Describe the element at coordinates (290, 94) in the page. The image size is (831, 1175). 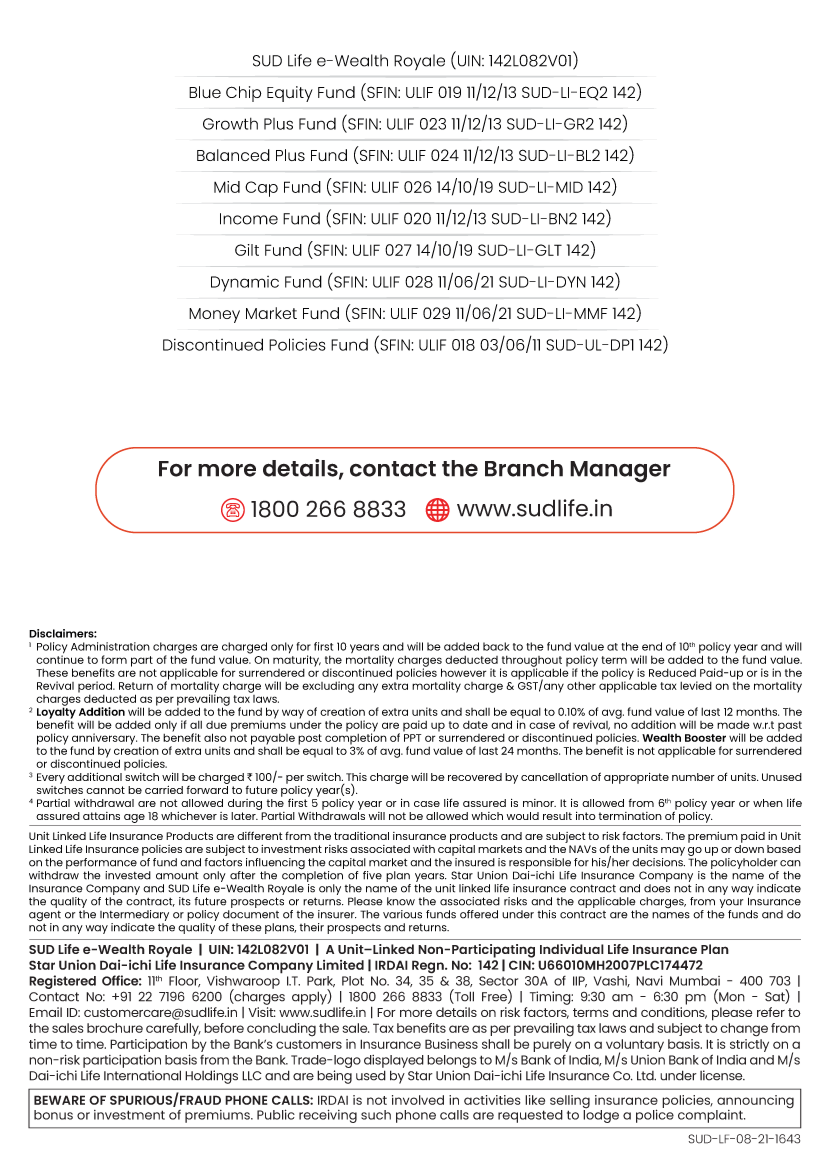
I see `Equity` at that location.
